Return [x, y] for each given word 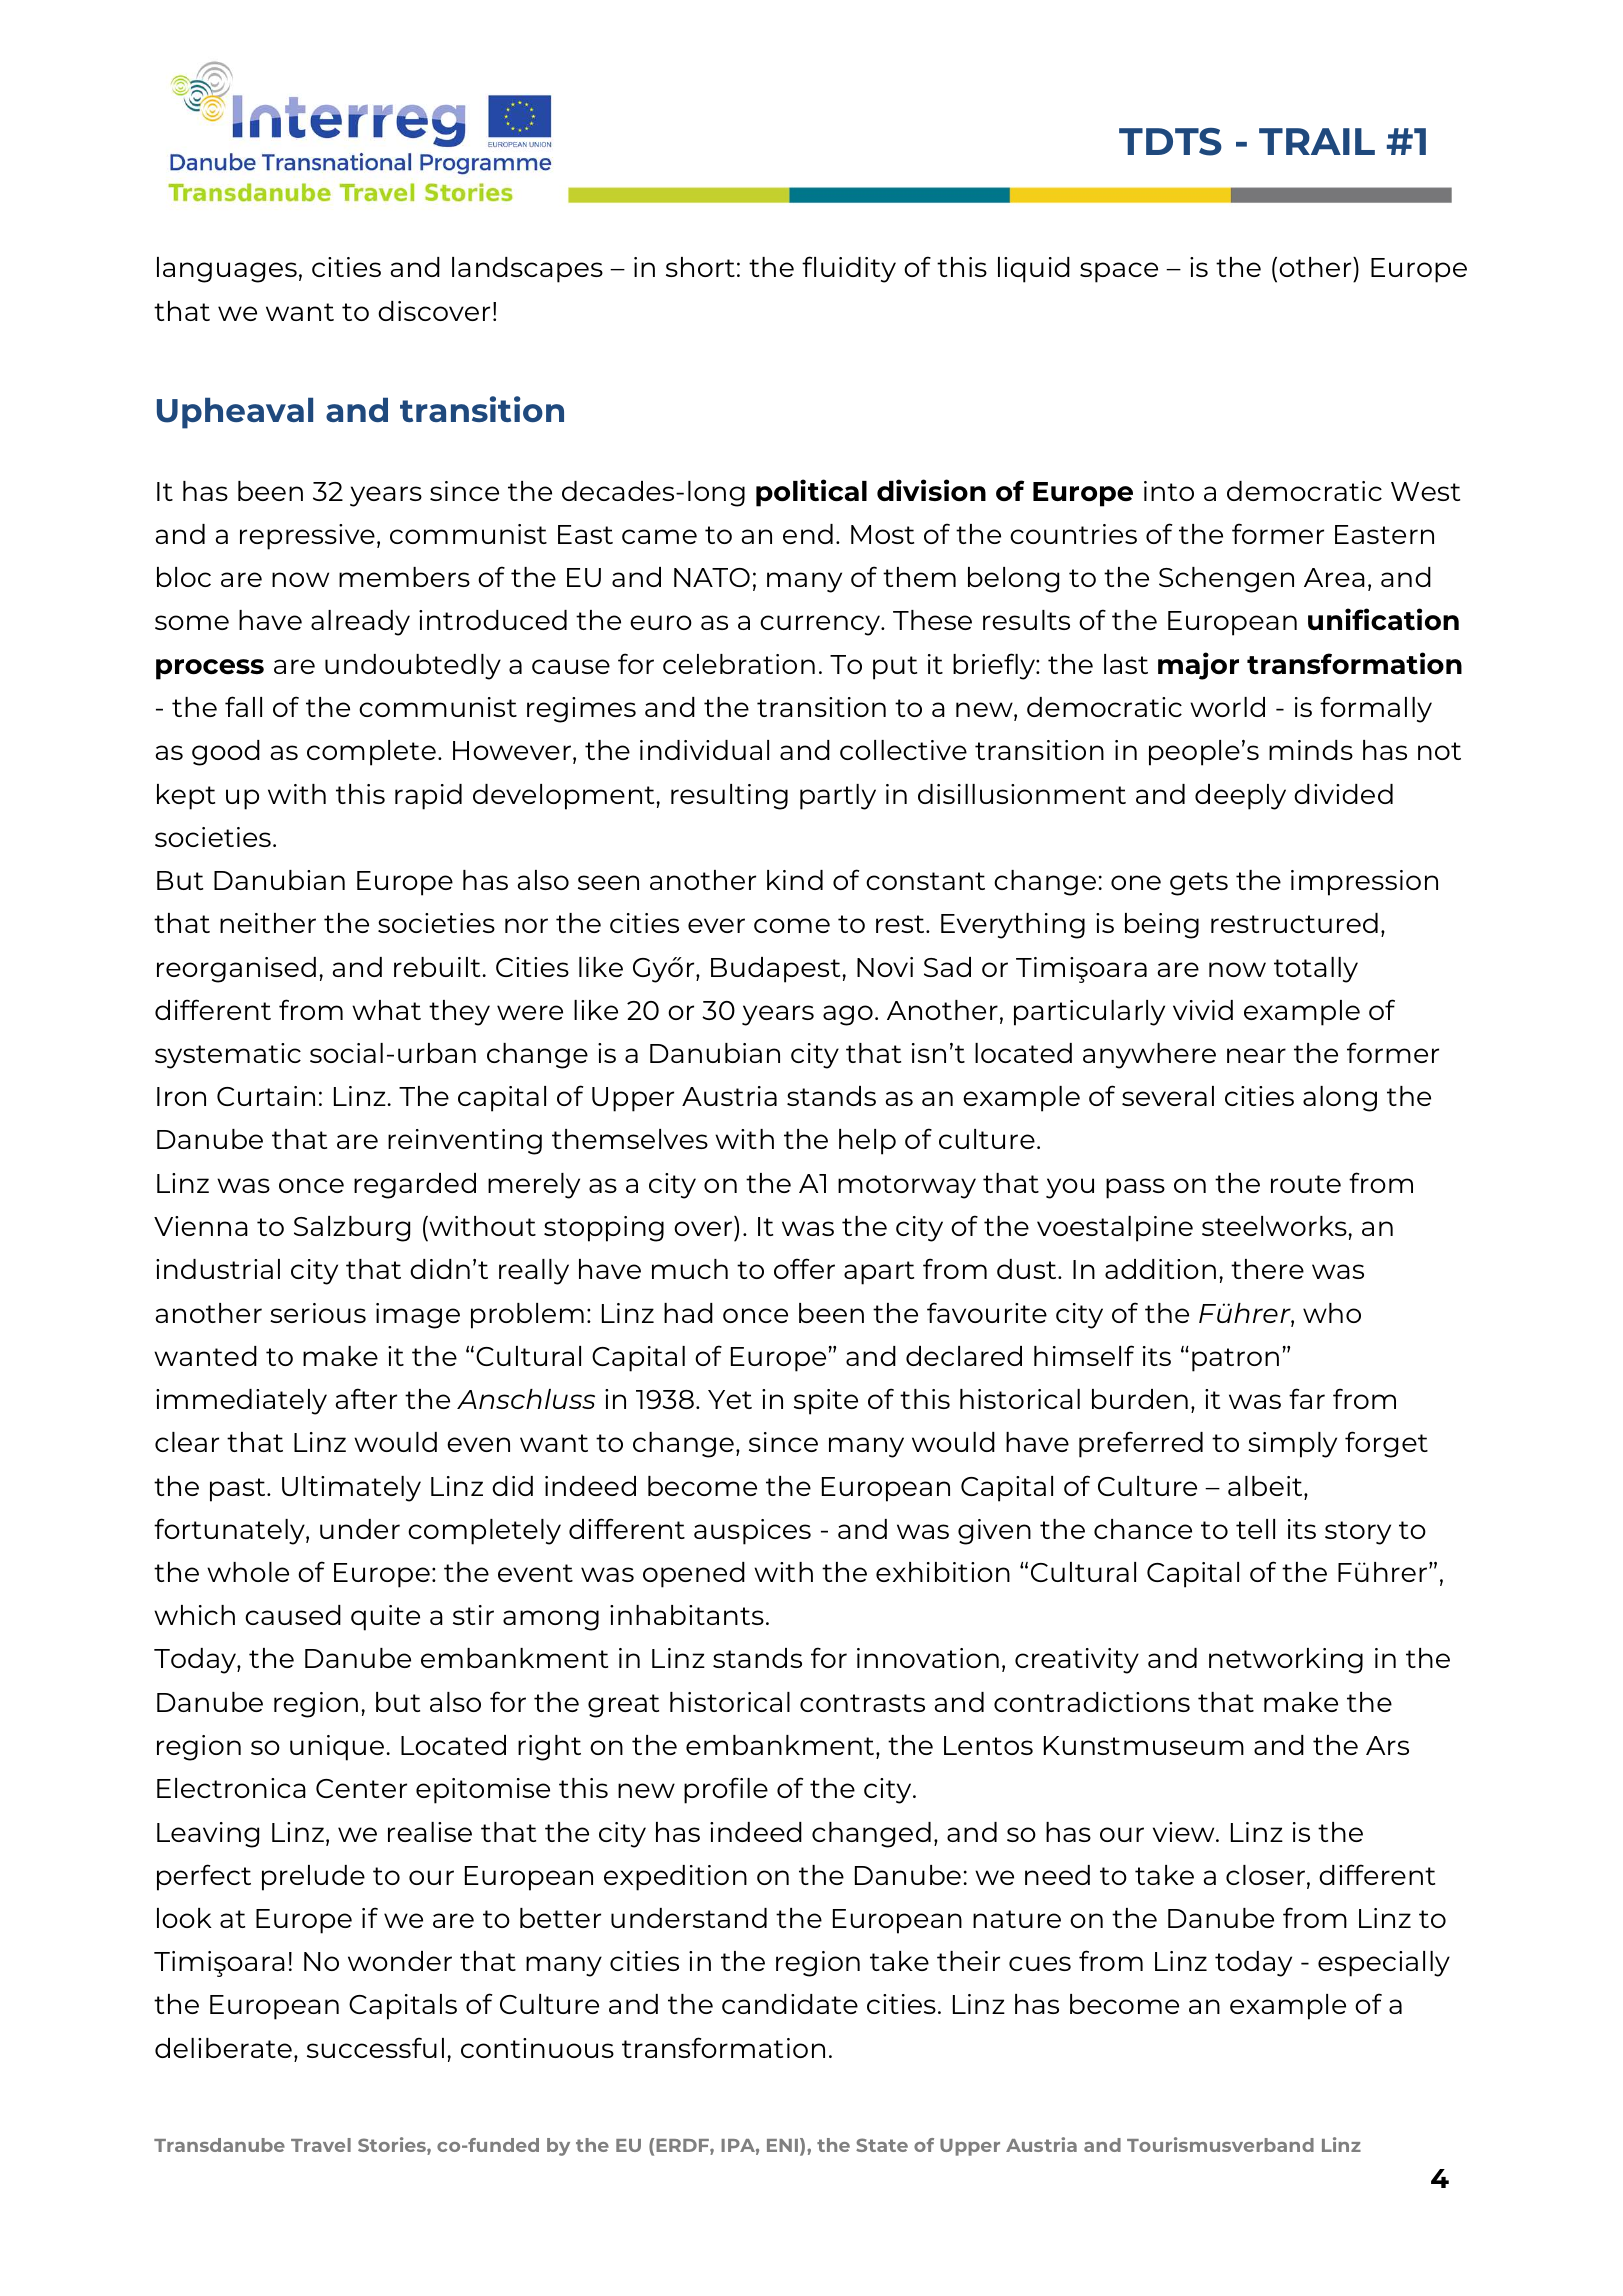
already [360, 623]
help [867, 1142]
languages [227, 270]
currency [821, 625]
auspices [752, 1532]
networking [1286, 1661]
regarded [415, 1186]
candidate [790, 2004]
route [1306, 1184]
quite [385, 1618]
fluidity [849, 269]
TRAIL [1317, 141]
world [1227, 707]
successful [375, 2047]
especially [1384, 1964]
